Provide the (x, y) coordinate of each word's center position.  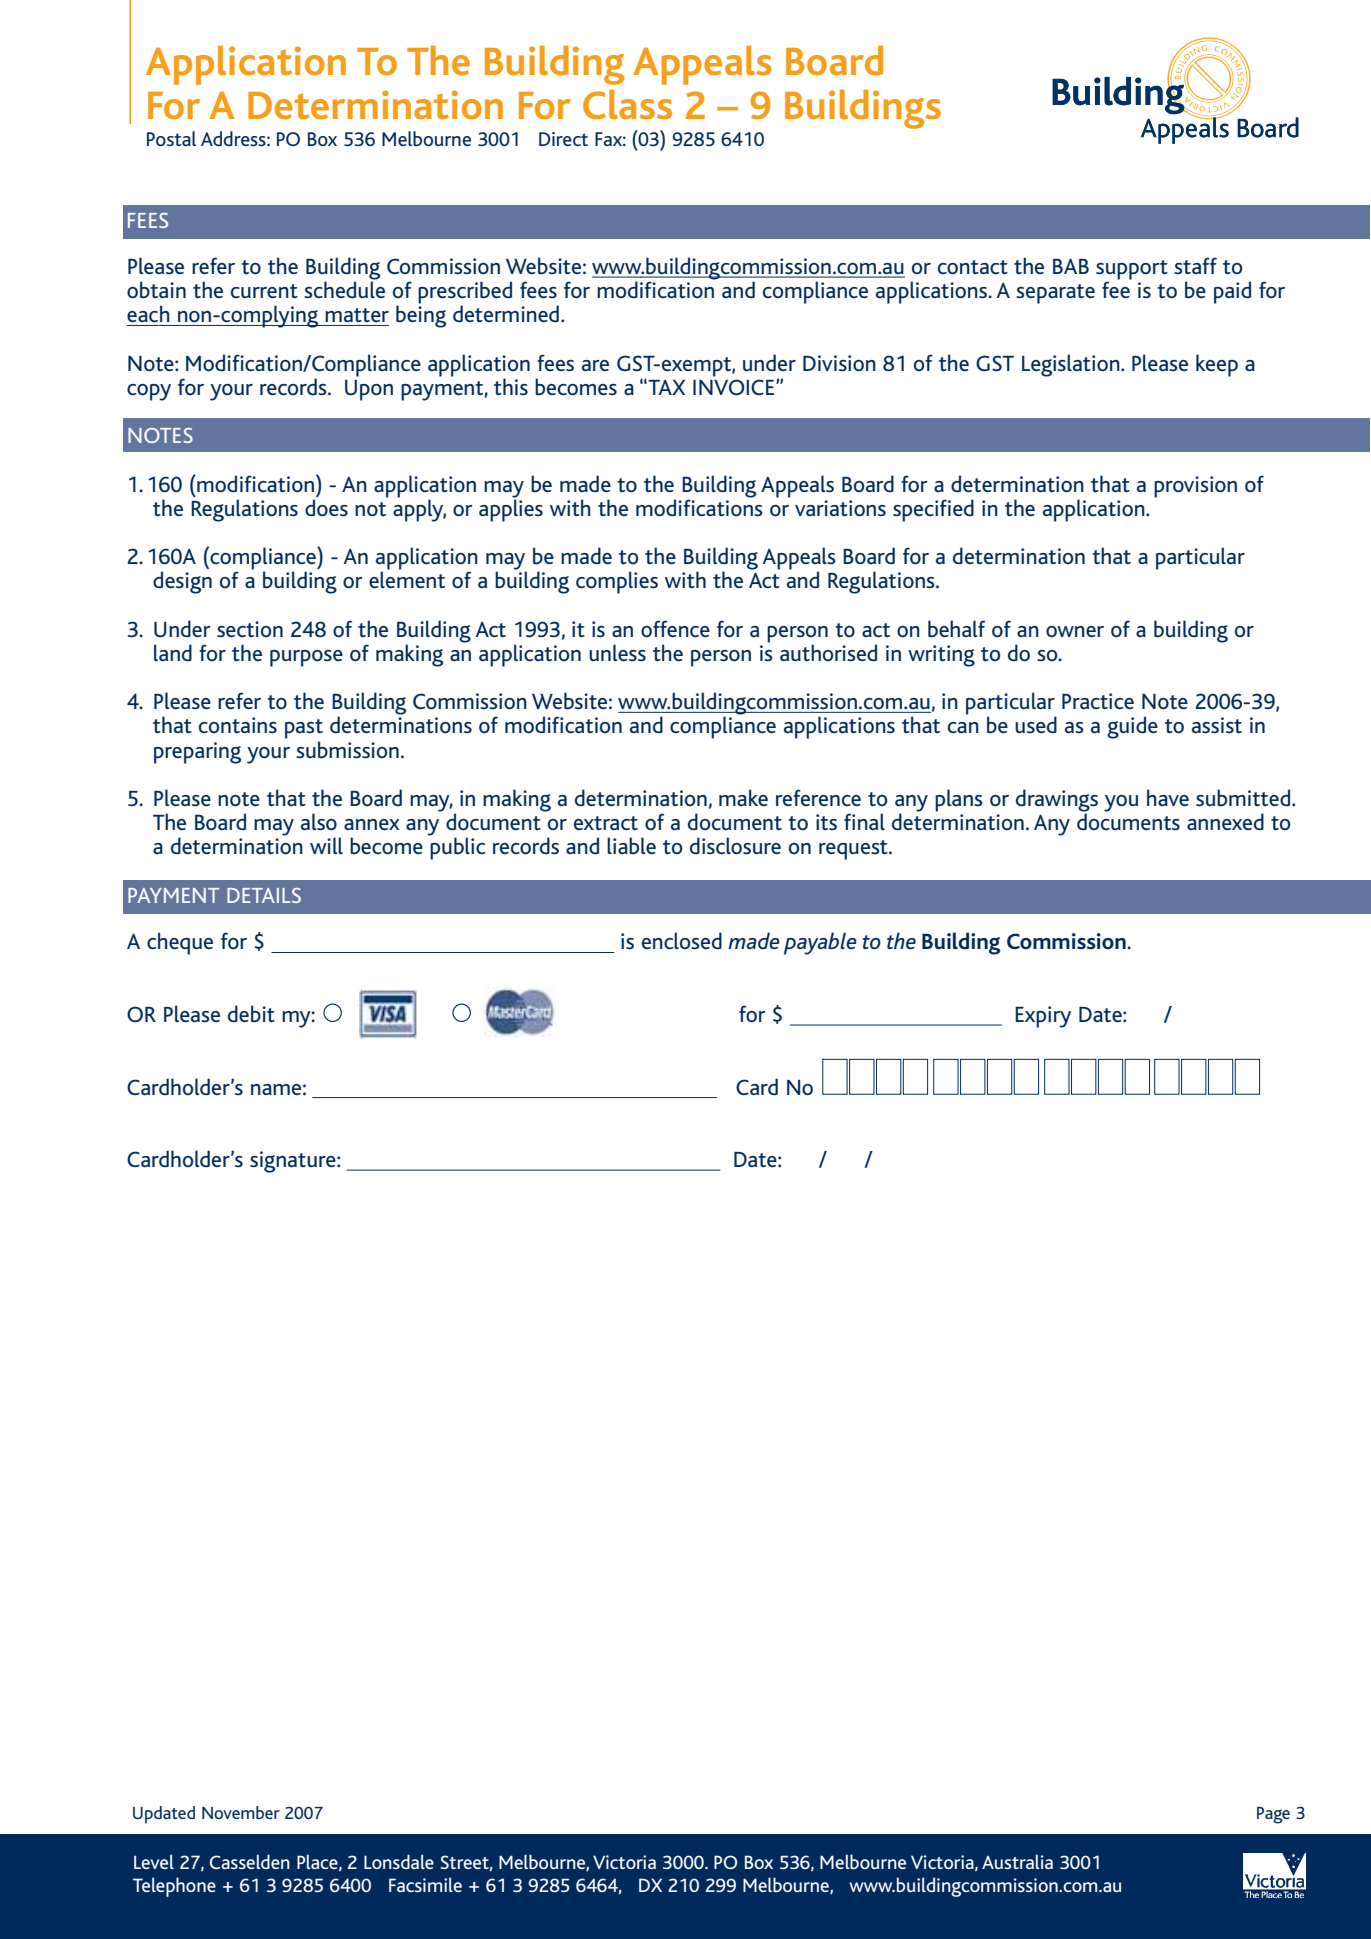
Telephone (174, 1887)
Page (1273, 1815)
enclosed (682, 941)
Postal (171, 138)
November (241, 1812)
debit (251, 1014)
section (250, 629)
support (1132, 271)
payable (820, 943)
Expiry (1043, 1017)
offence (675, 629)
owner (1075, 632)
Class (627, 105)
